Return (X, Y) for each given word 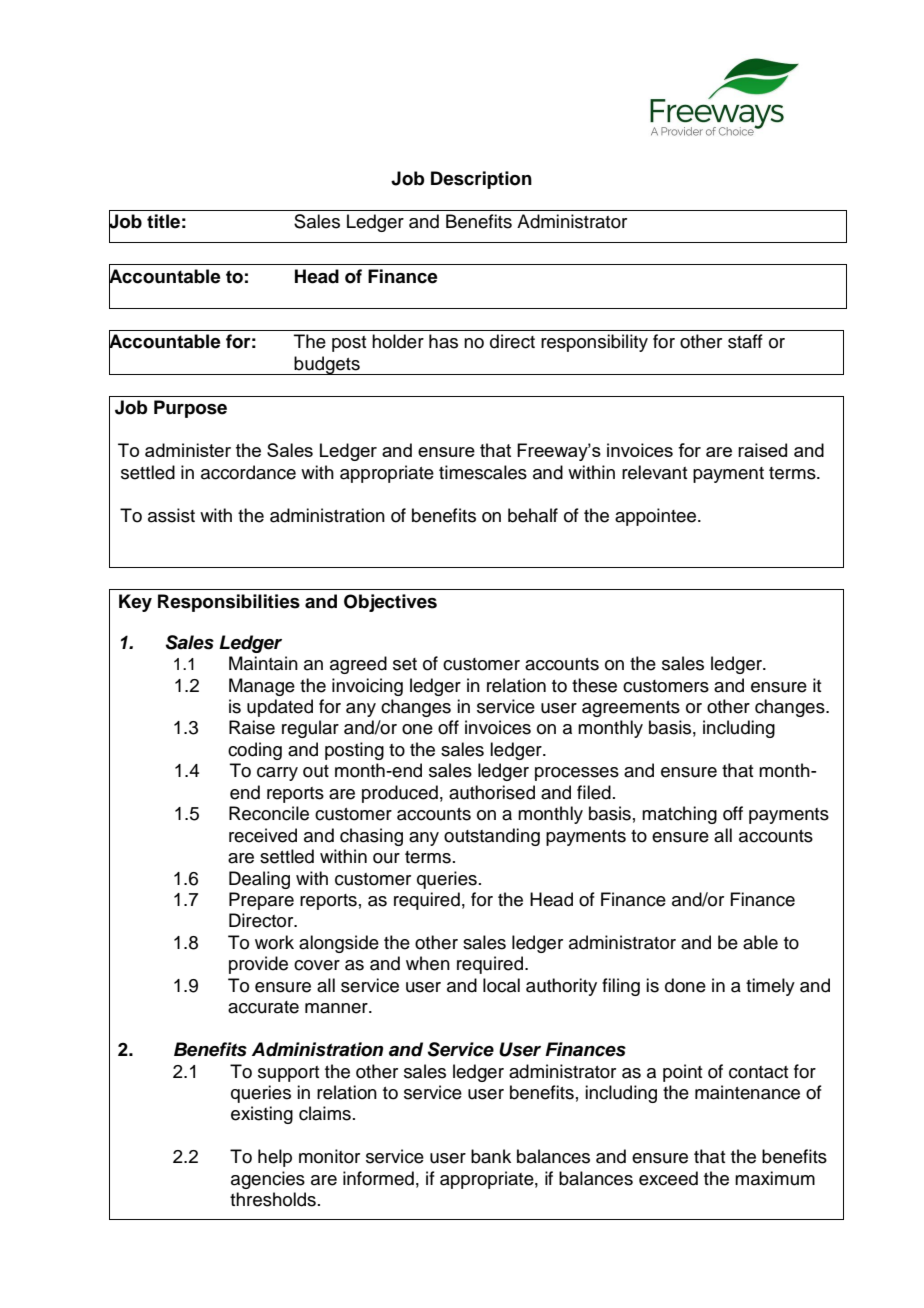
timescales (483, 472)
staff (745, 341)
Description (481, 180)
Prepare (261, 901)
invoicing (367, 687)
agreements (631, 709)
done (685, 985)
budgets (327, 365)
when (428, 963)
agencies (268, 1180)
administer (188, 450)
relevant (654, 472)
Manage (262, 687)
